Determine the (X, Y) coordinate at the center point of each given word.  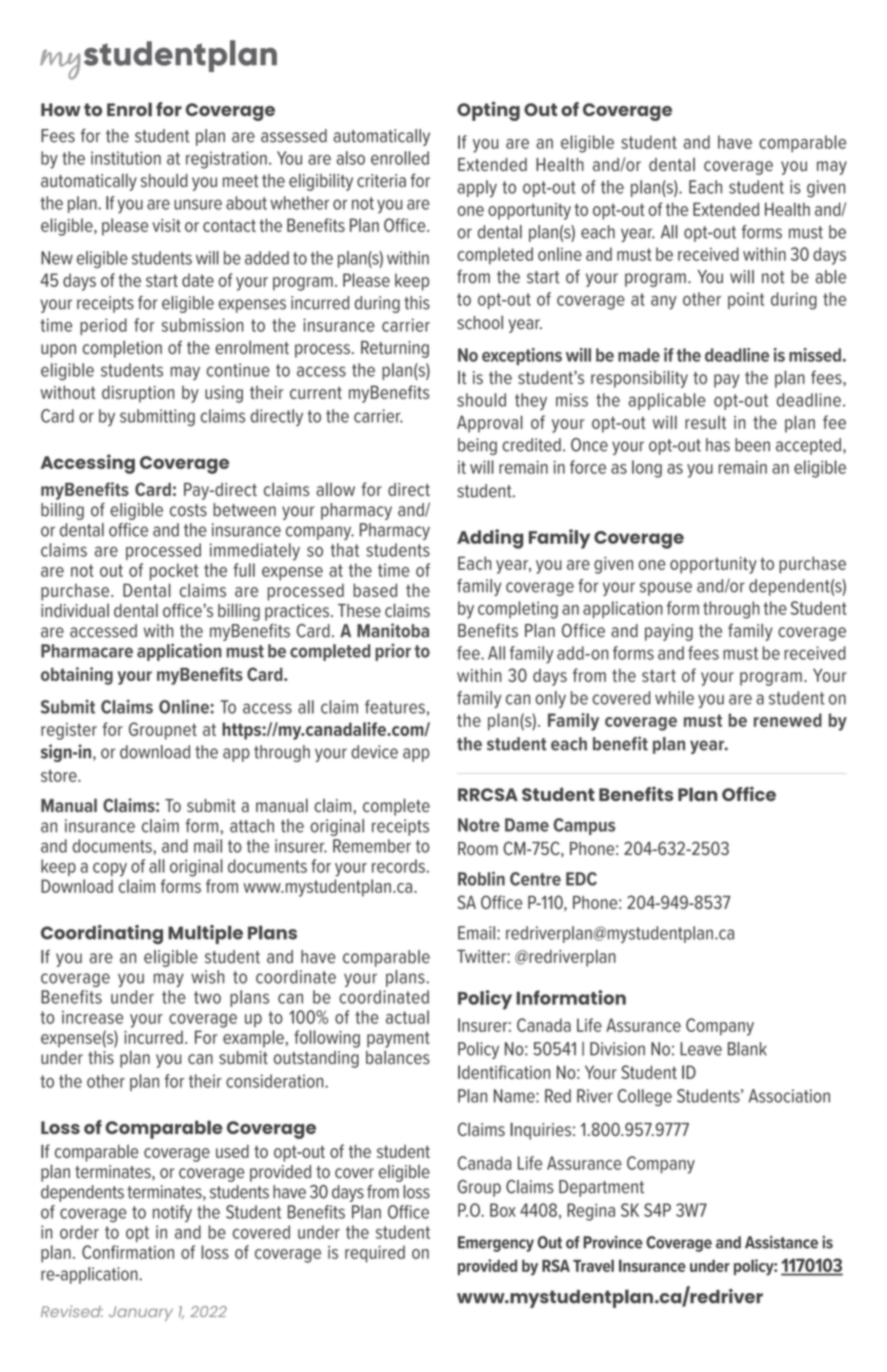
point (746, 300)
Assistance (781, 1242)
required (375, 1254)
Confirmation (128, 1252)
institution (126, 158)
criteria (381, 180)
